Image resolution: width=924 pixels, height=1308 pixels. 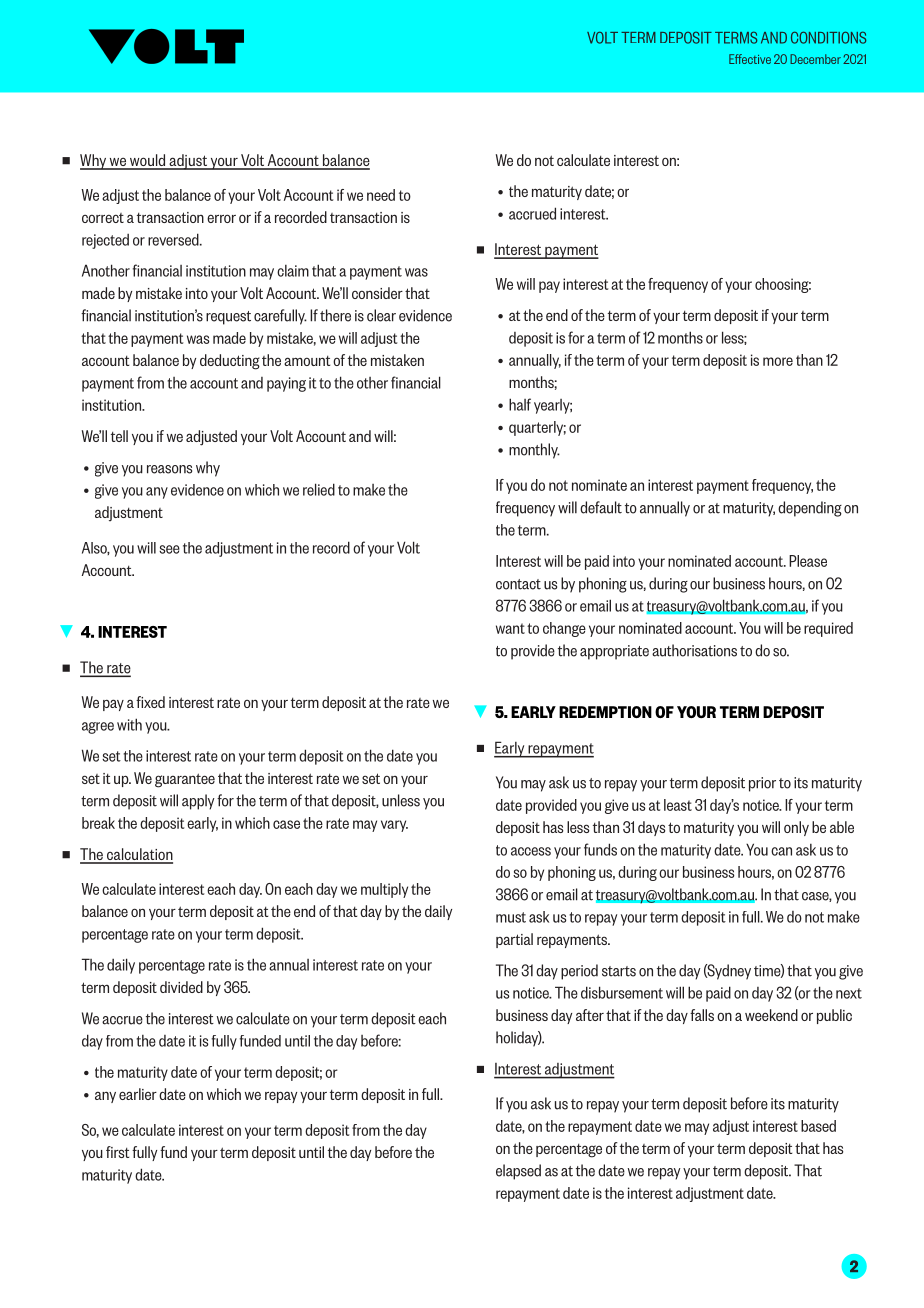 What do you see at coordinates (518, 1172) in the document?
I see `elapsed` at bounding box center [518, 1172].
